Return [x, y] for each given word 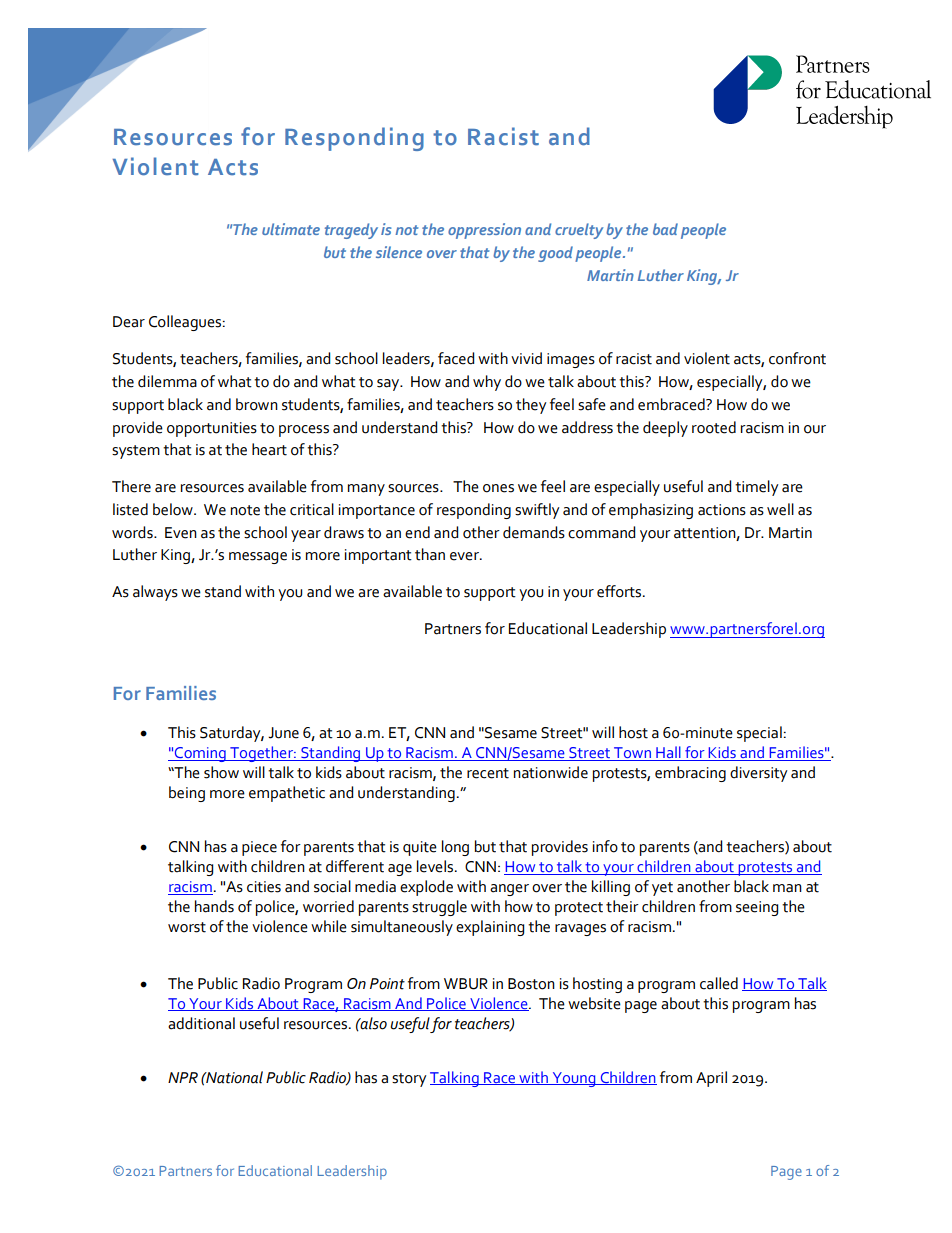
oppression [484, 231]
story [409, 1080]
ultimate [291, 229]
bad [665, 229]
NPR [183, 1077]
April [711, 1079]
